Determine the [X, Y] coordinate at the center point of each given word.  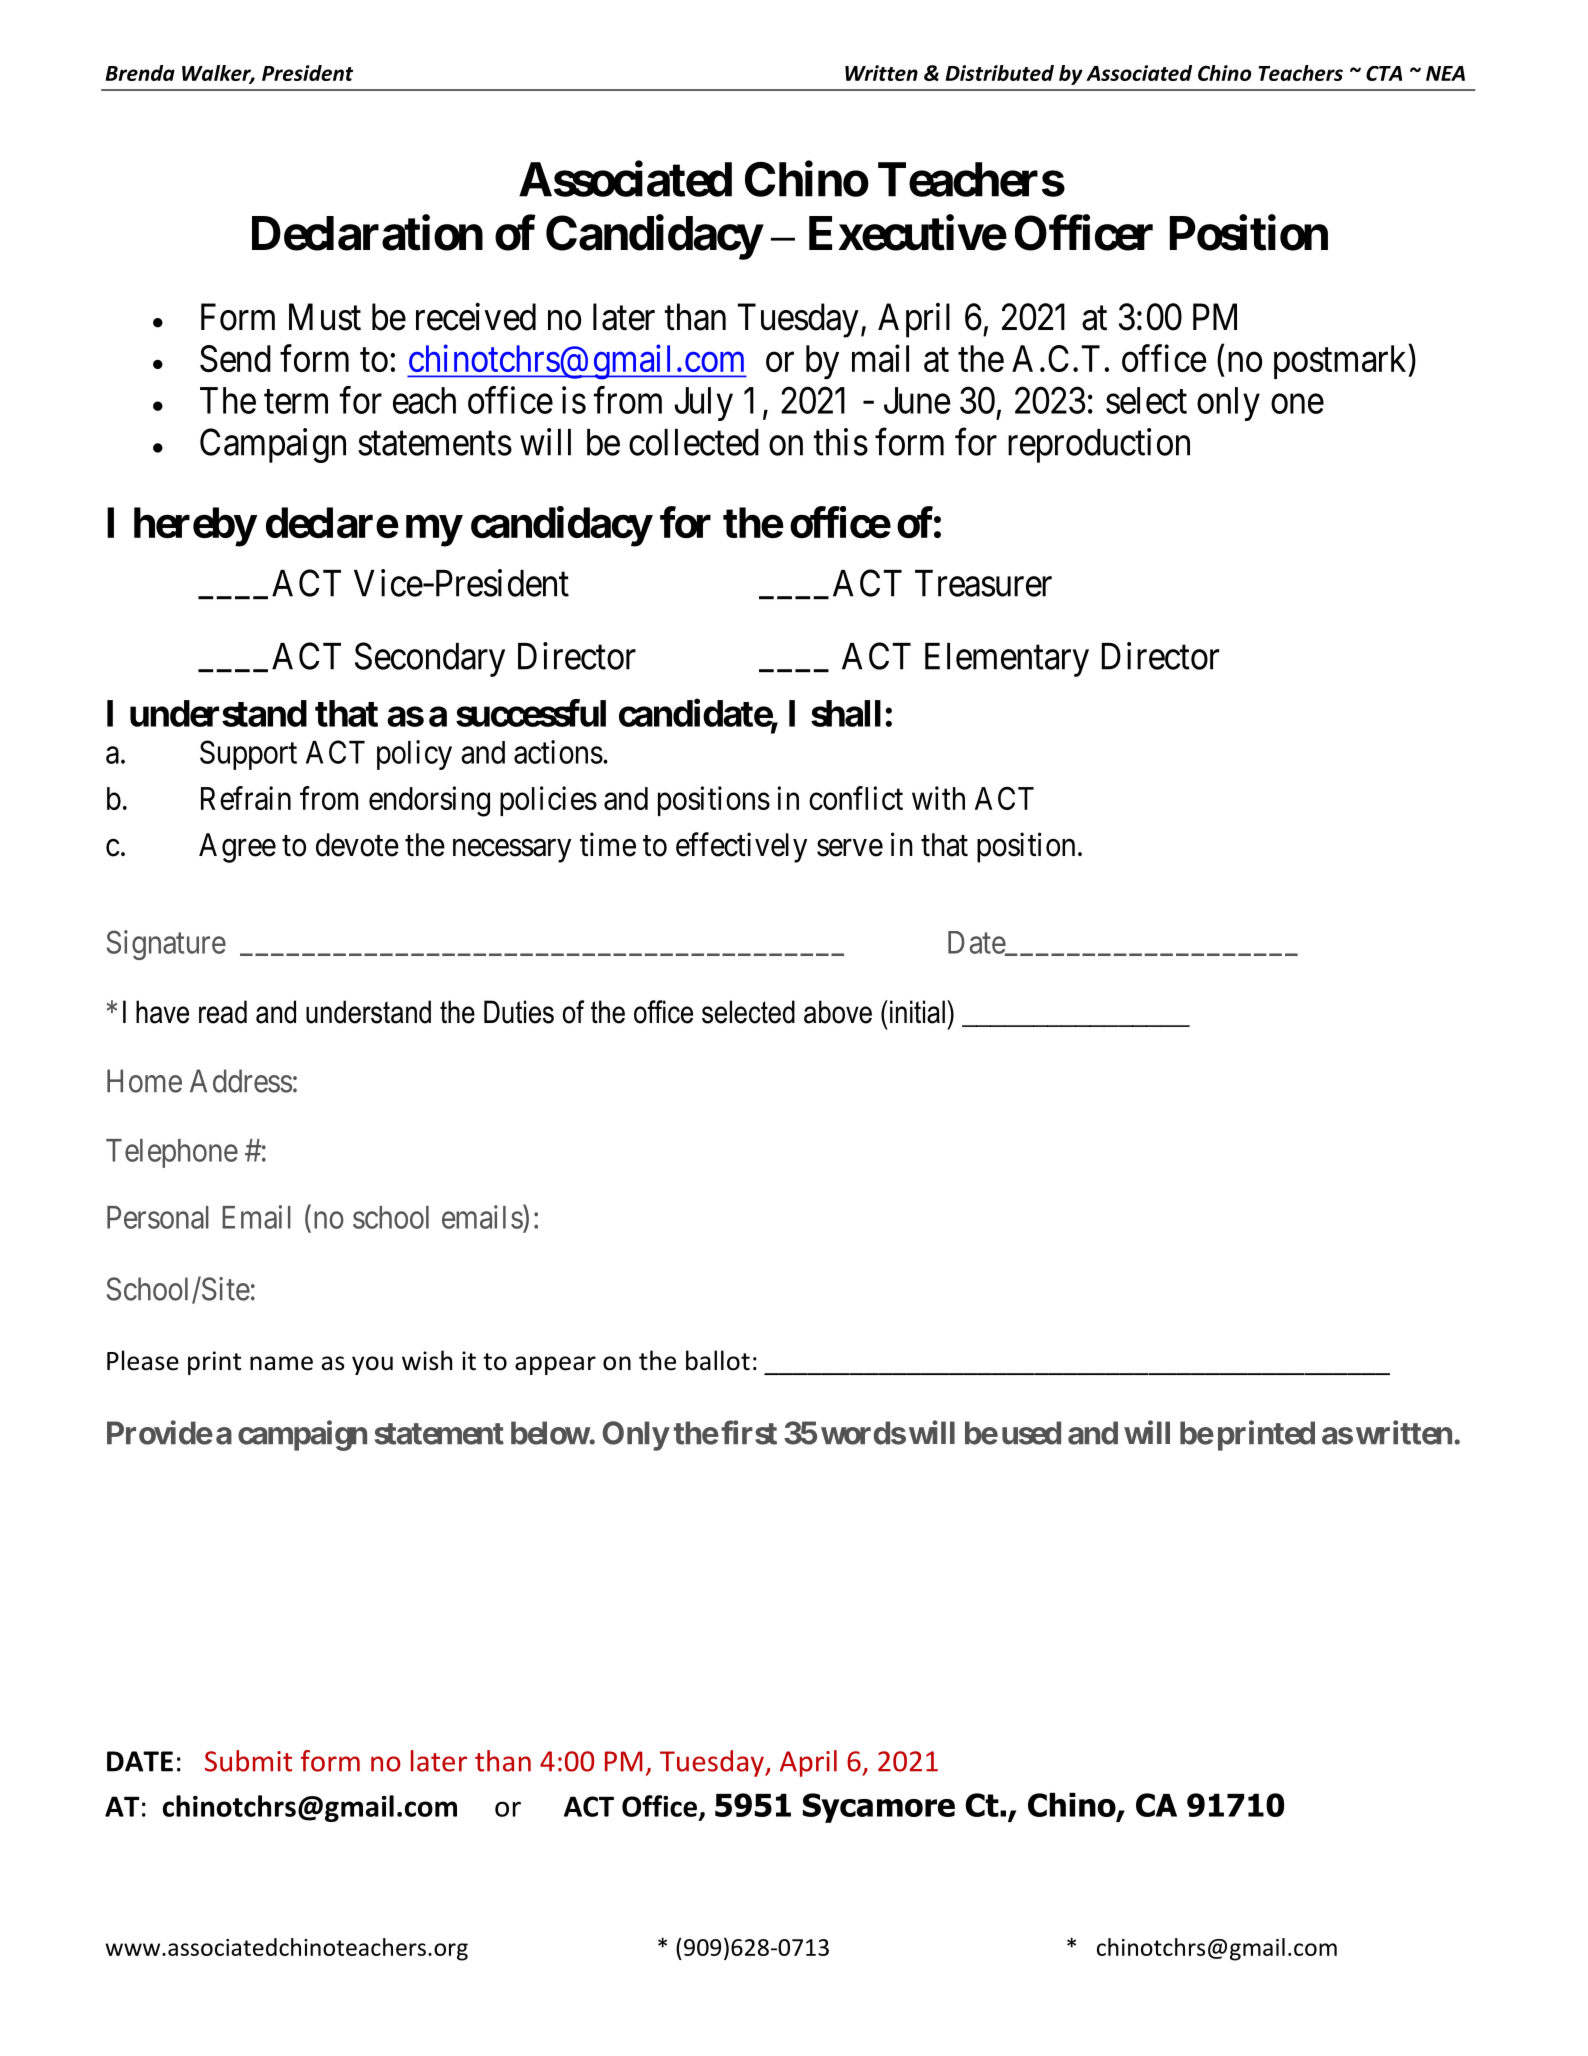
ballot [718, 1360]
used [1031, 1433]
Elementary [1007, 660]
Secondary [430, 659]
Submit [248, 1761]
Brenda [140, 73]
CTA [1384, 73]
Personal [158, 1217]
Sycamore [879, 1808]
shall [846, 713]
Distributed [999, 73]
